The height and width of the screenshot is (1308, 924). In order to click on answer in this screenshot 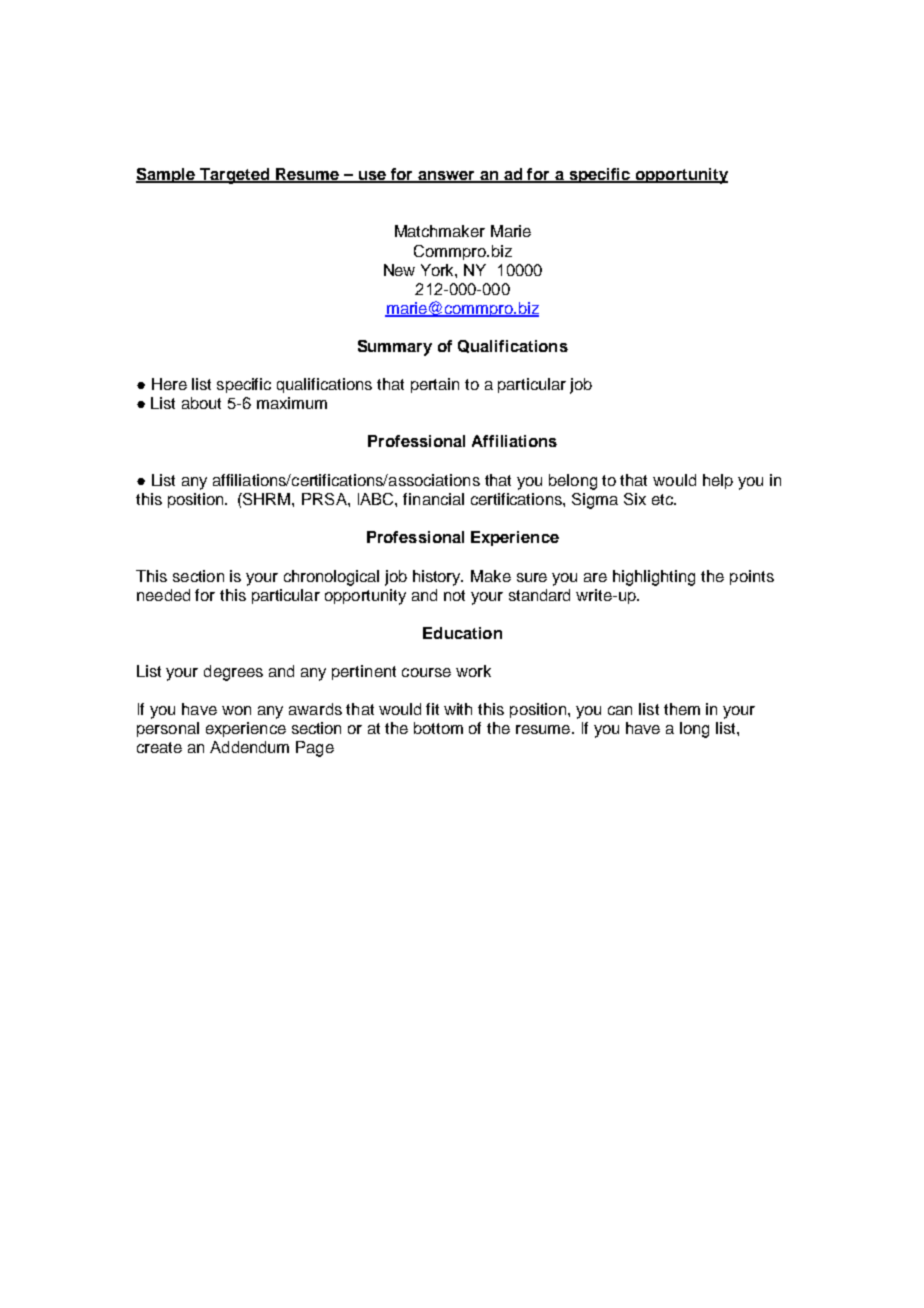, I will do `click(446, 176)`.
